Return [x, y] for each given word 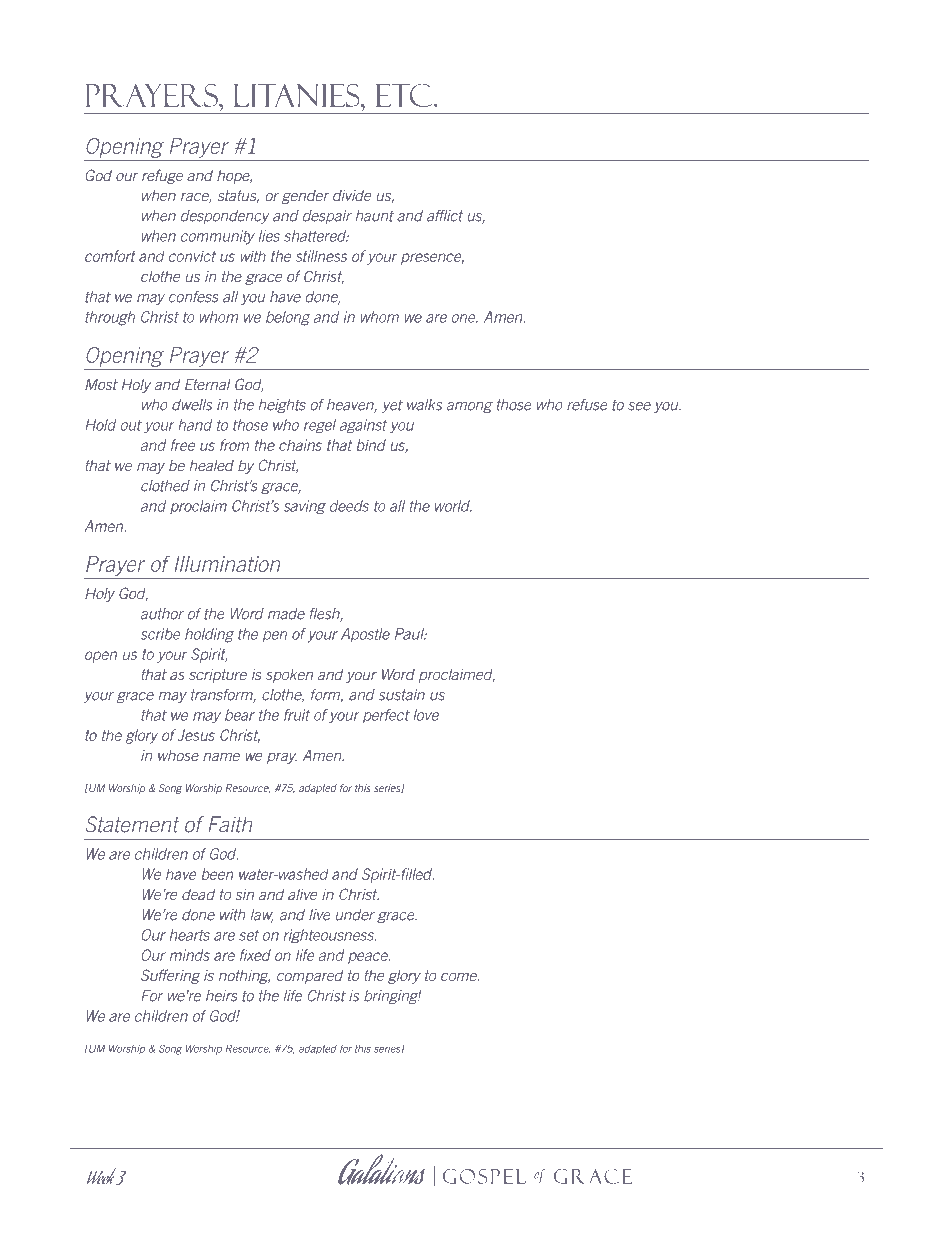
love [426, 715]
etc [405, 95]
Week [102, 1176]
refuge [162, 176]
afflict [445, 216]
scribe [160, 634]
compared [310, 977]
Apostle [365, 635]
